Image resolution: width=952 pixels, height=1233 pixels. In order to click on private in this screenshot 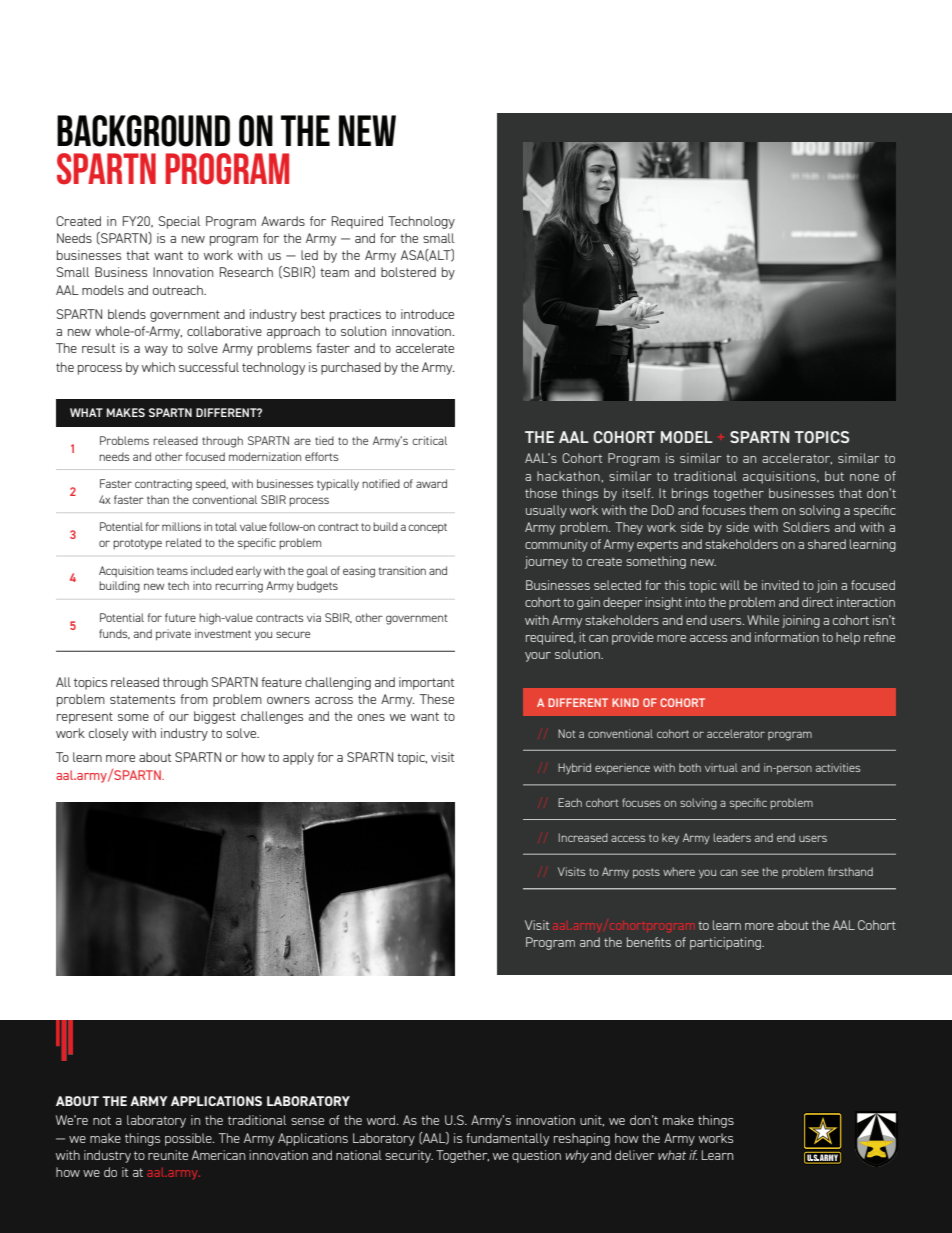, I will do `click(173, 635)`.
